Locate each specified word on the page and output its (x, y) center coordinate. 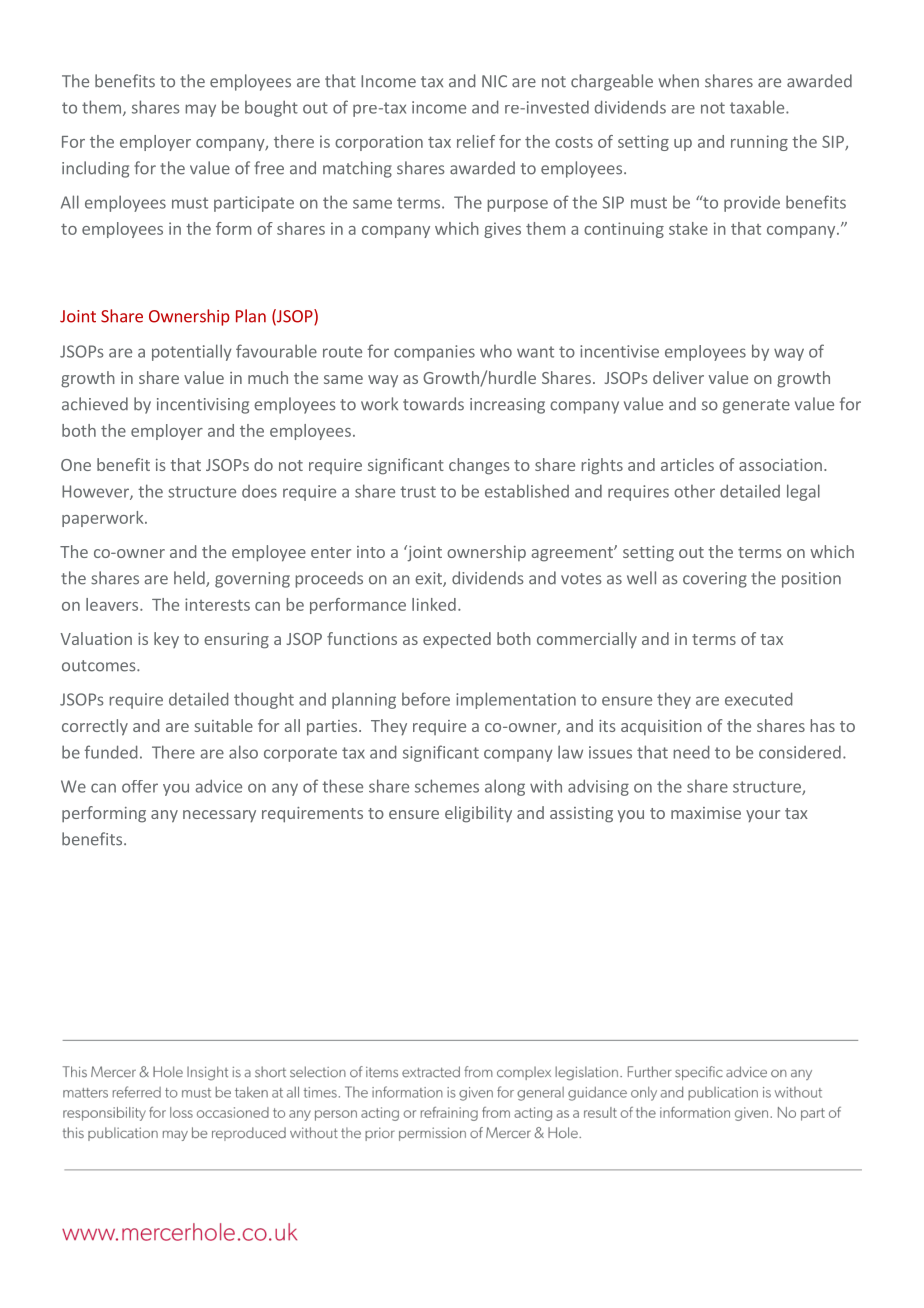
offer (140, 786)
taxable (758, 107)
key (166, 640)
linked (434, 604)
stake (688, 228)
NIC (494, 81)
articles (687, 464)
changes (479, 466)
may (201, 110)
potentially (192, 352)
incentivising (203, 406)
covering (715, 580)
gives (502, 230)
